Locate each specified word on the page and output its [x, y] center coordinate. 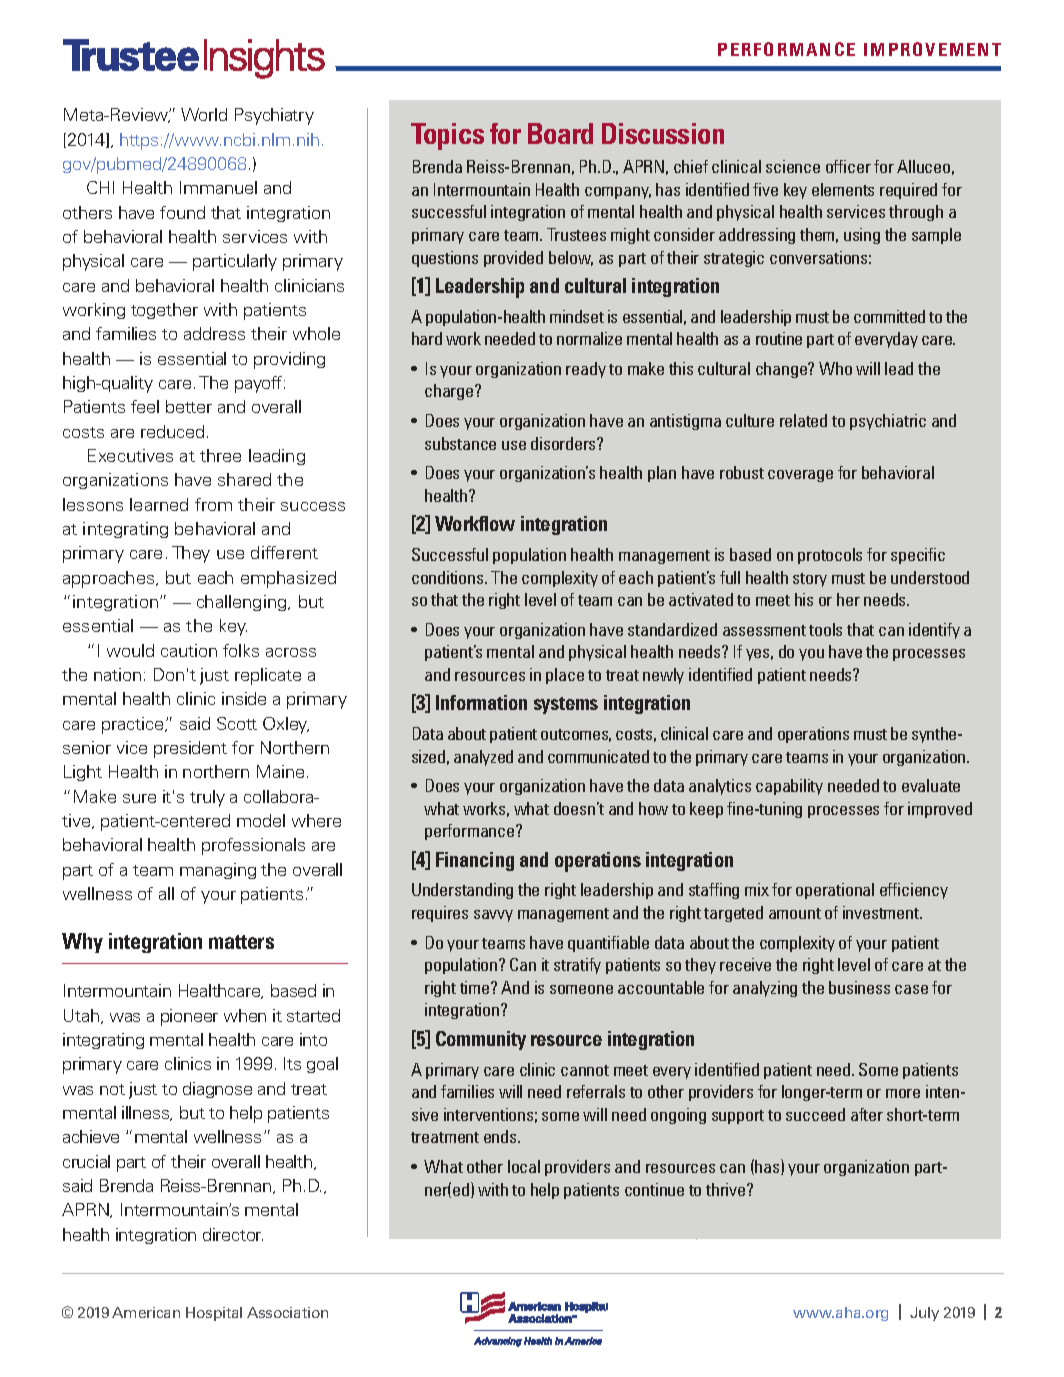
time [476, 987]
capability [789, 787]
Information [481, 702]
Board [560, 133]
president [190, 749]
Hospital [214, 1314]
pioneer [189, 1017]
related [803, 420]
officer [848, 166]
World [204, 114]
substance [460, 443]
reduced [172, 431]
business [859, 987]
